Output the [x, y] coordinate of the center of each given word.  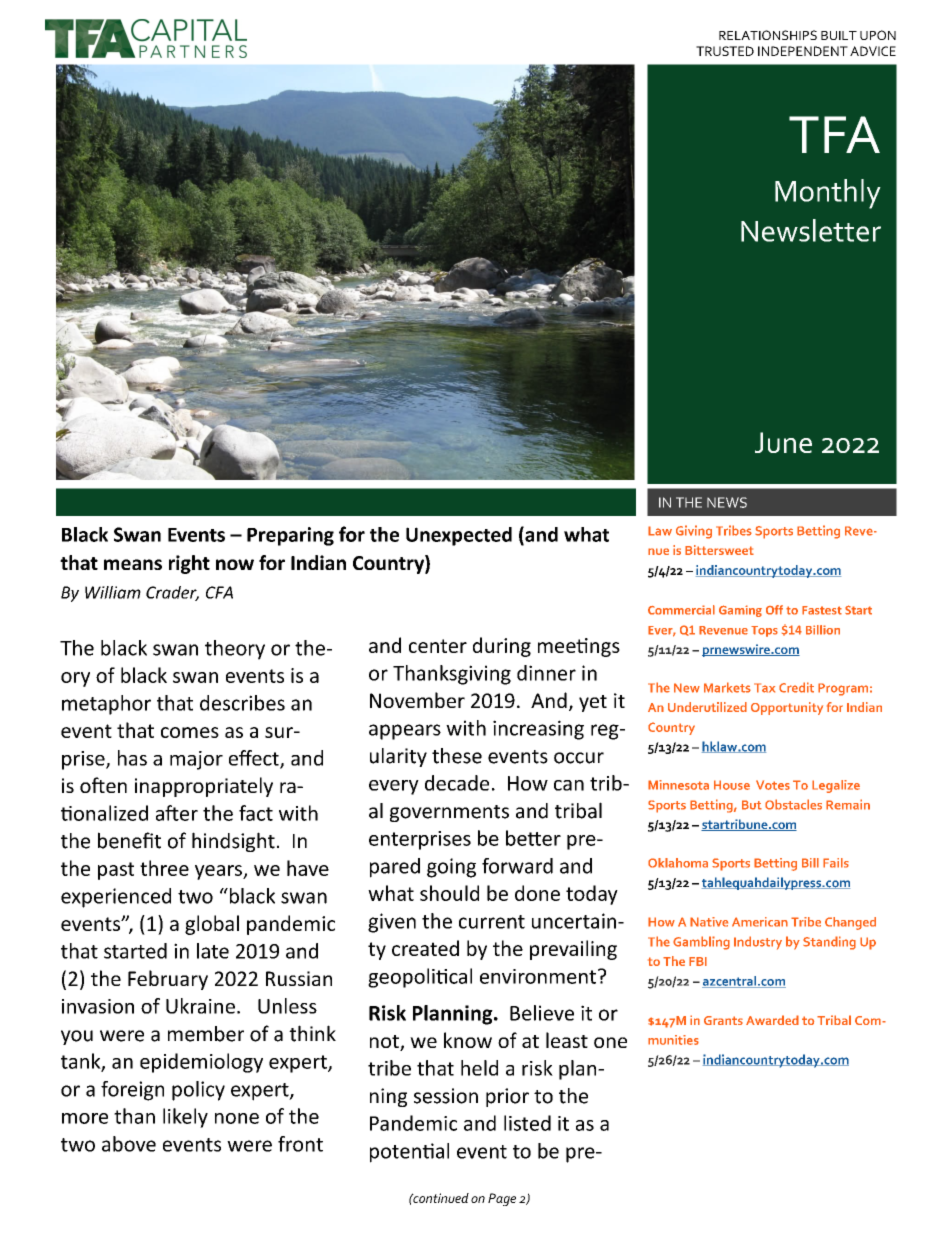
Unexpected [459, 536]
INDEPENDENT [803, 51]
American [760, 922]
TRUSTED [725, 51]
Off [774, 610]
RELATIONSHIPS [768, 35]
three [164, 868]
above [129, 1144]
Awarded [772, 1020]
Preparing [290, 536]
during [502, 647]
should [449, 893]
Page [502, 1199]
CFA [219, 592]
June [783, 442]
